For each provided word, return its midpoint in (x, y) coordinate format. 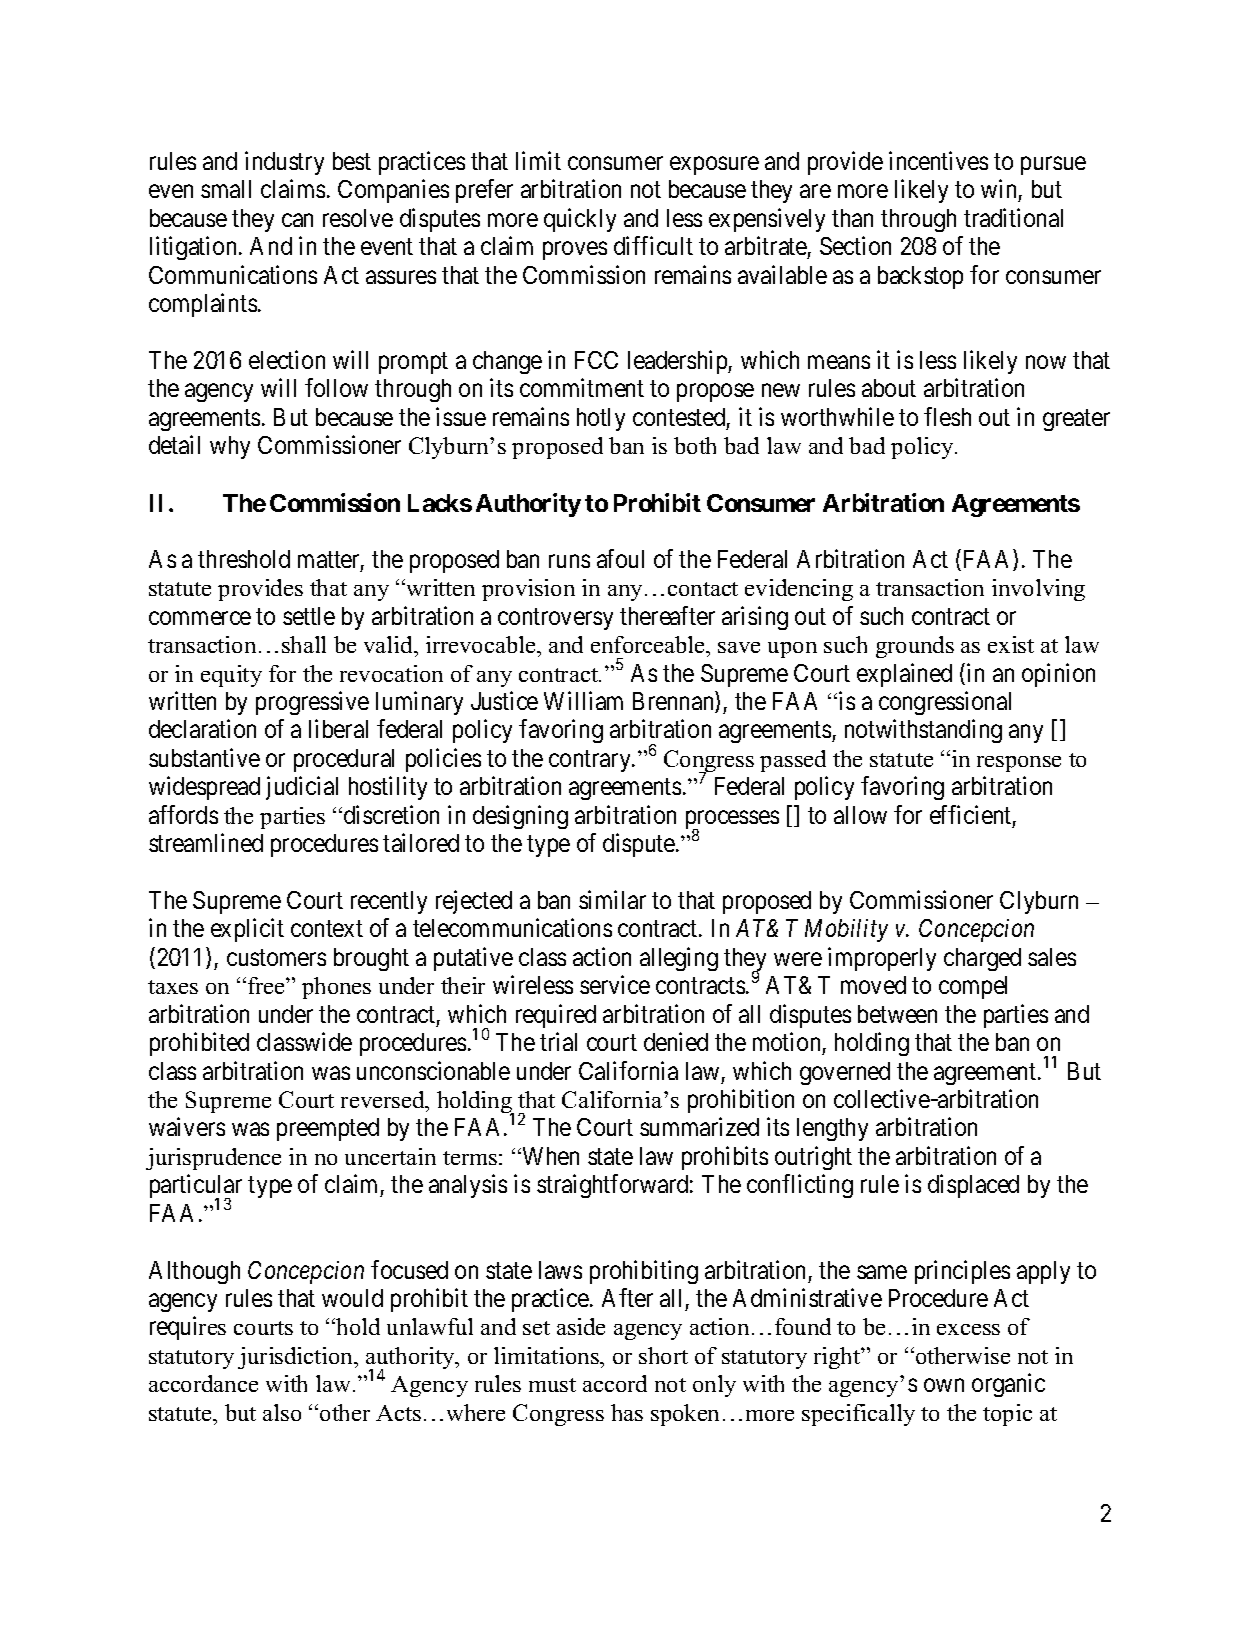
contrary (591, 761)
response (1019, 764)
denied (676, 1041)
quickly (580, 220)
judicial (302, 788)
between (897, 1014)
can (297, 220)
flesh (947, 416)
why (230, 447)
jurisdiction (297, 1358)
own (944, 1385)
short (663, 1355)
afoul (620, 558)
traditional (1013, 217)
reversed (384, 1099)
